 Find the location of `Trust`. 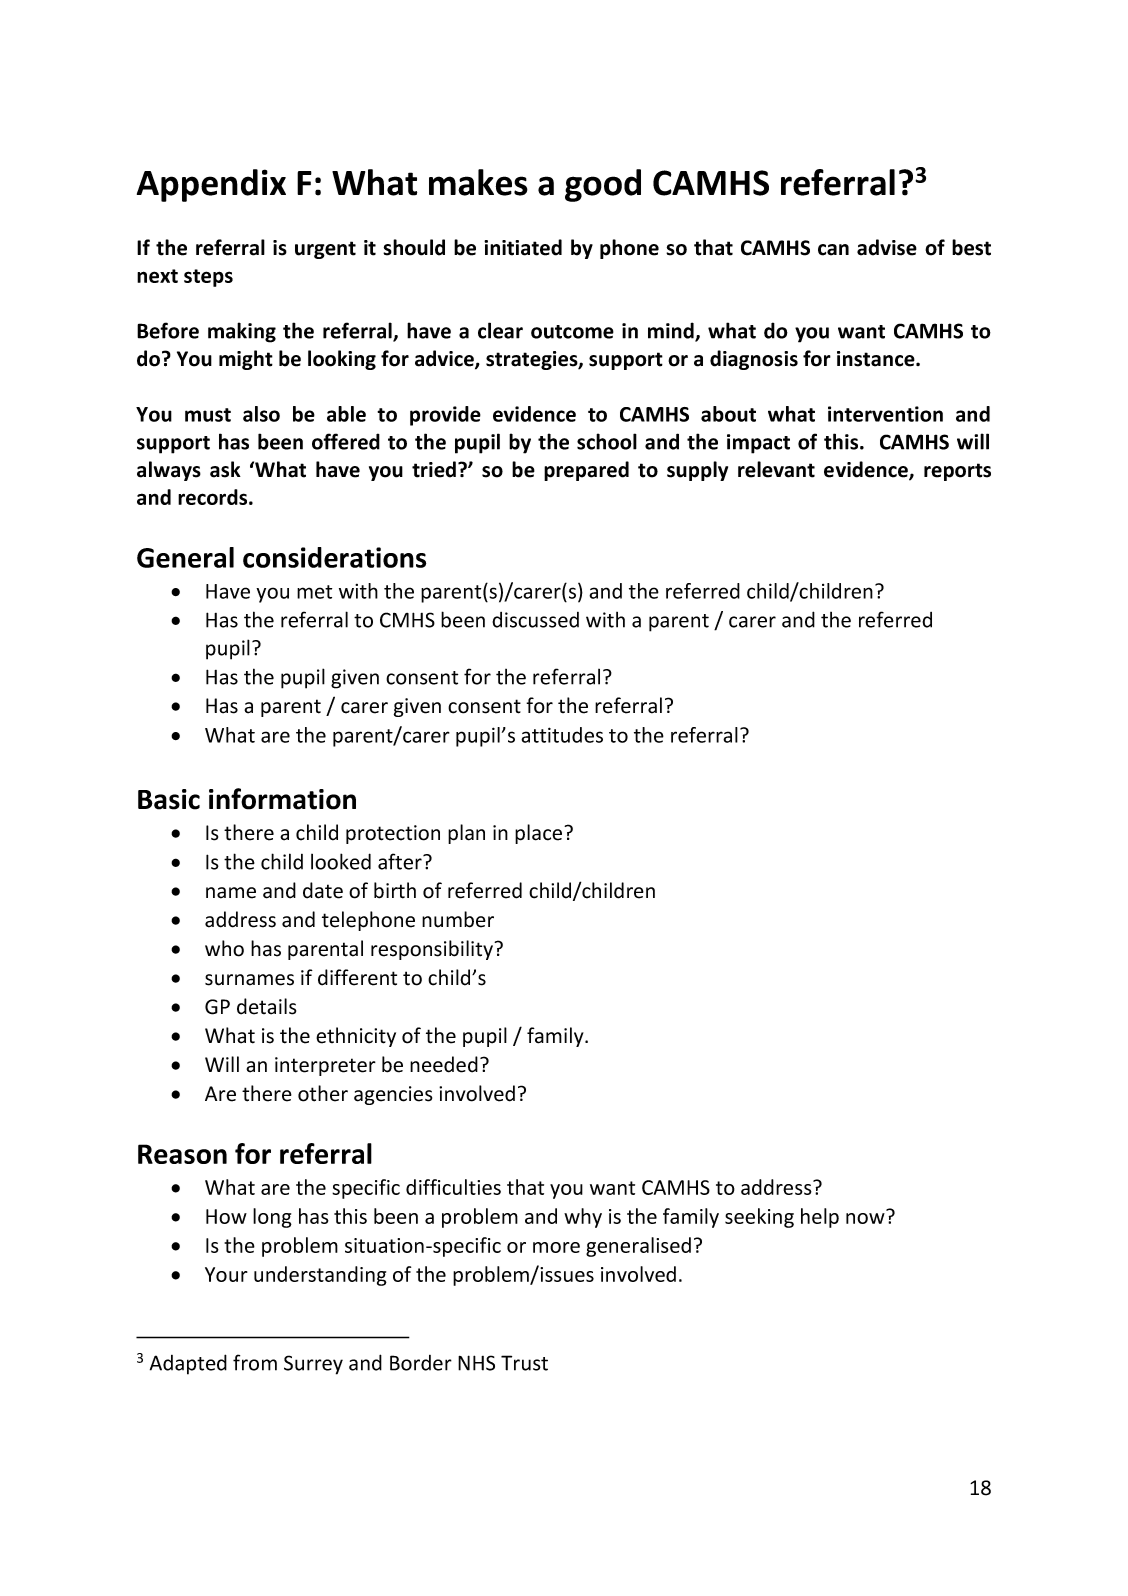

Trust is located at coordinates (524, 1363).
